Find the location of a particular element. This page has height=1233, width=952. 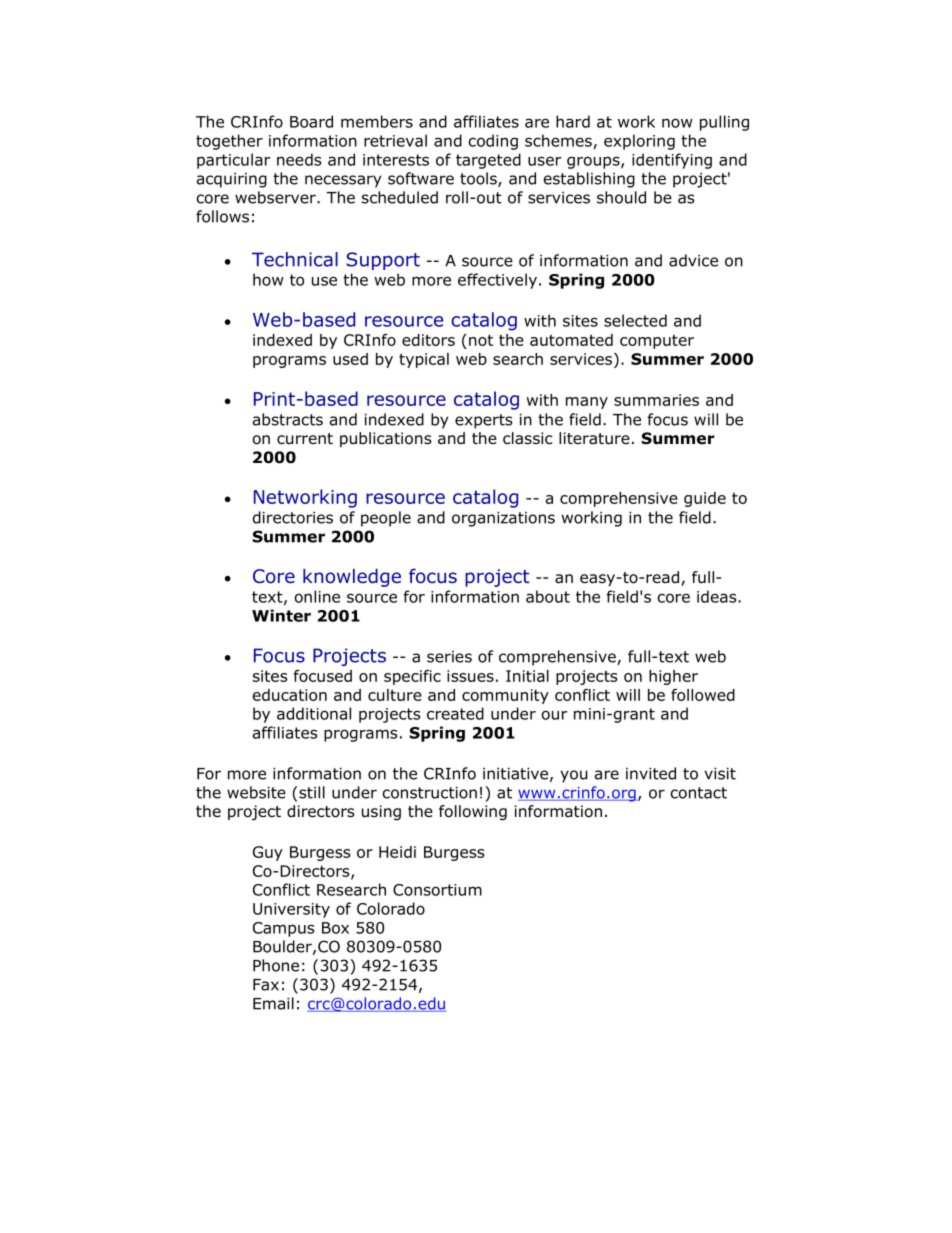

computer is located at coordinates (657, 342).
